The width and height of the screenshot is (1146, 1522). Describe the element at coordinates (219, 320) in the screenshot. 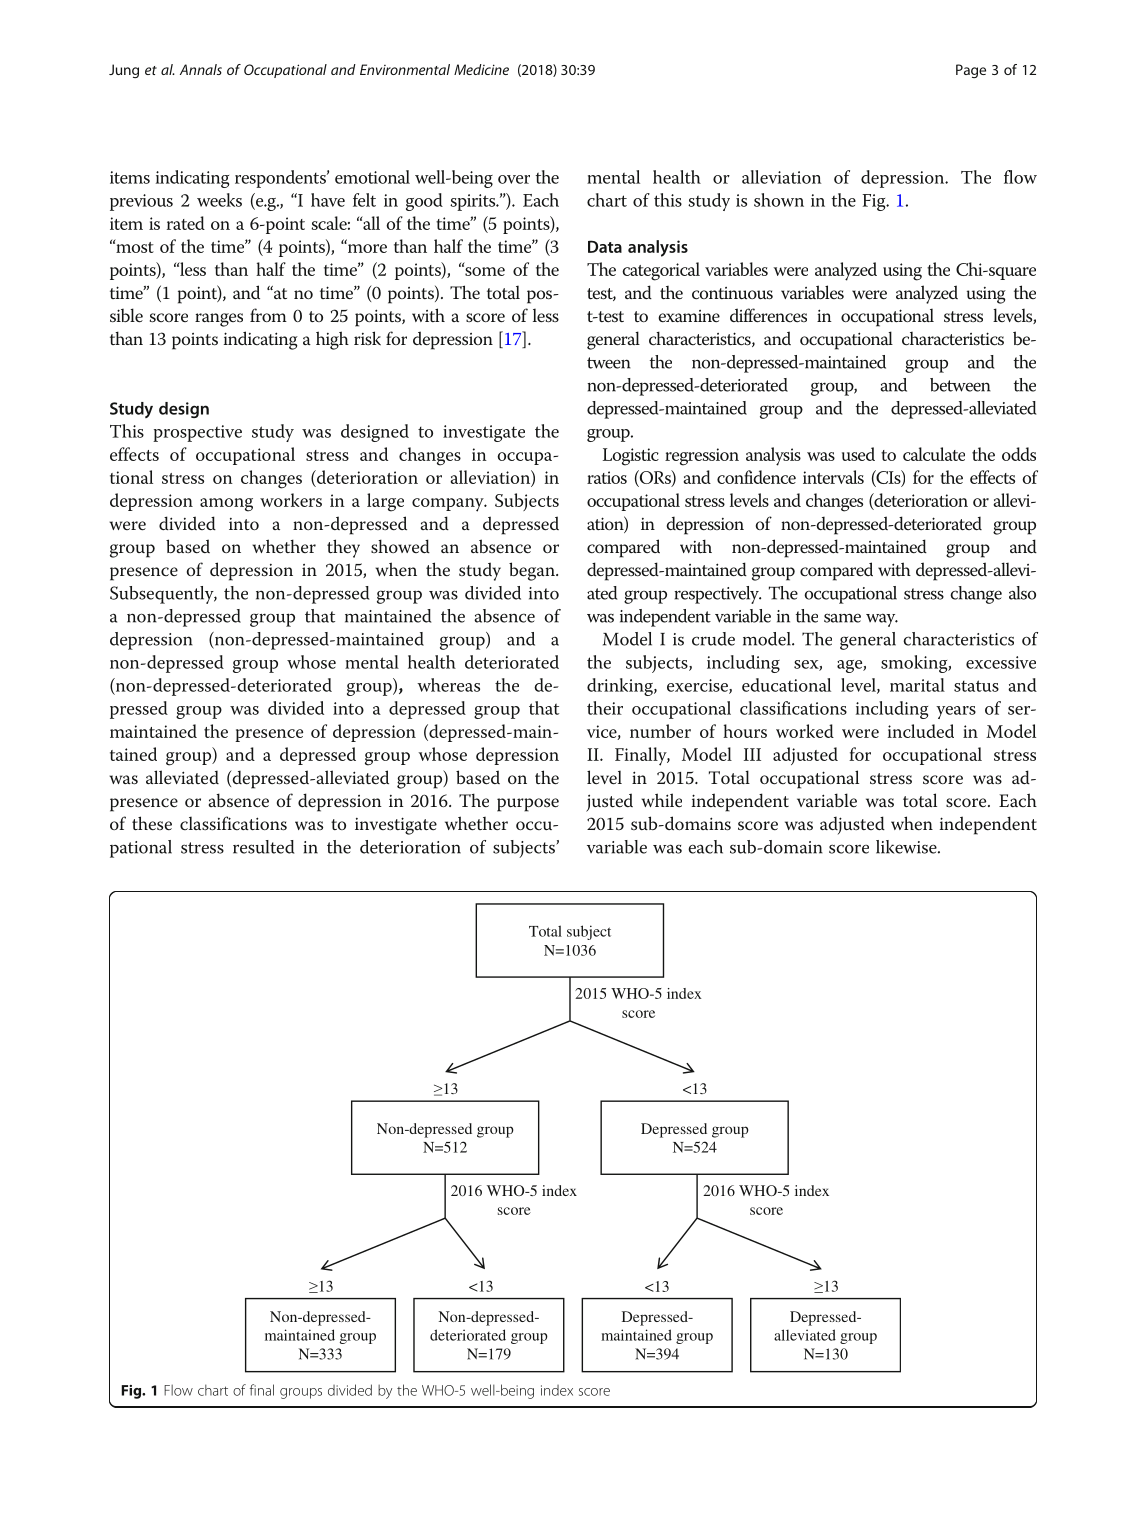

I see `ranges` at that location.
